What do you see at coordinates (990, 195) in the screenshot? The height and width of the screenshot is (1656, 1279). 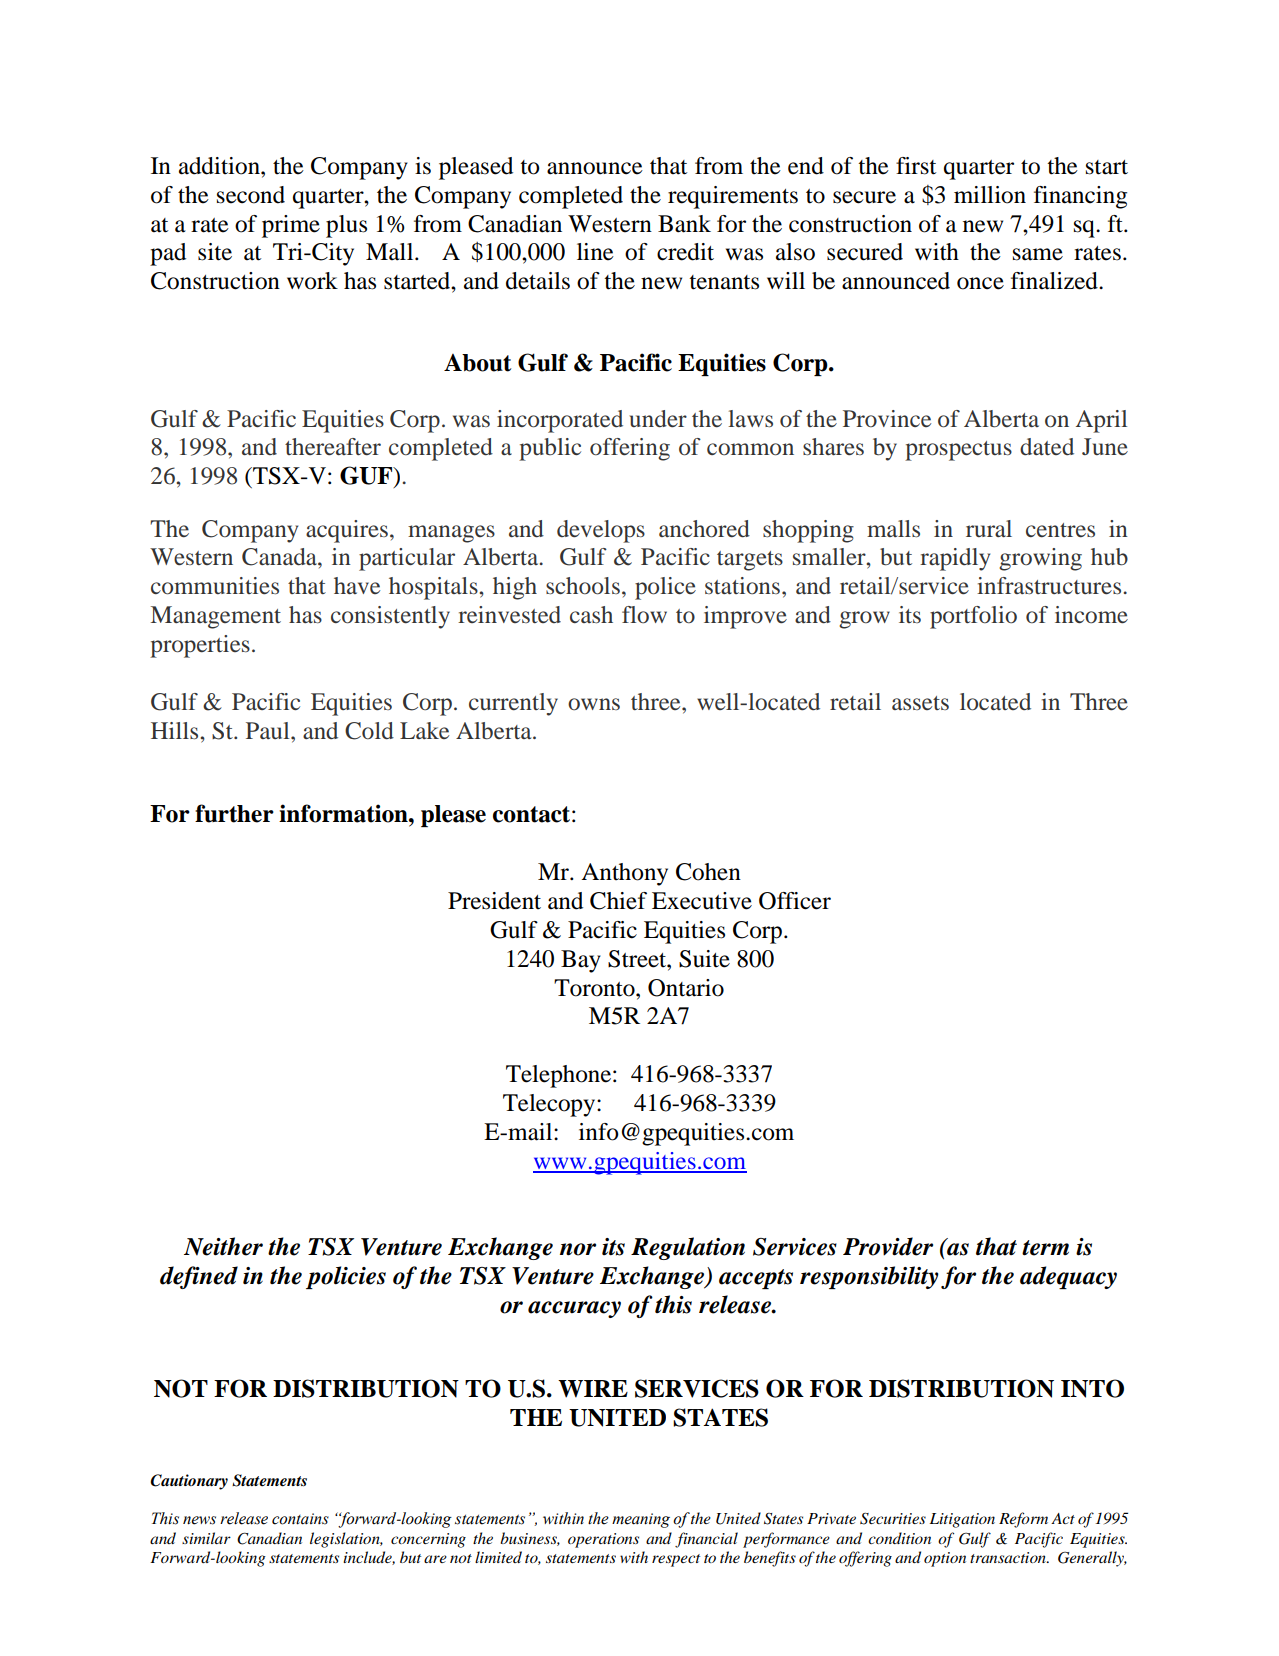 I see `million` at bounding box center [990, 195].
